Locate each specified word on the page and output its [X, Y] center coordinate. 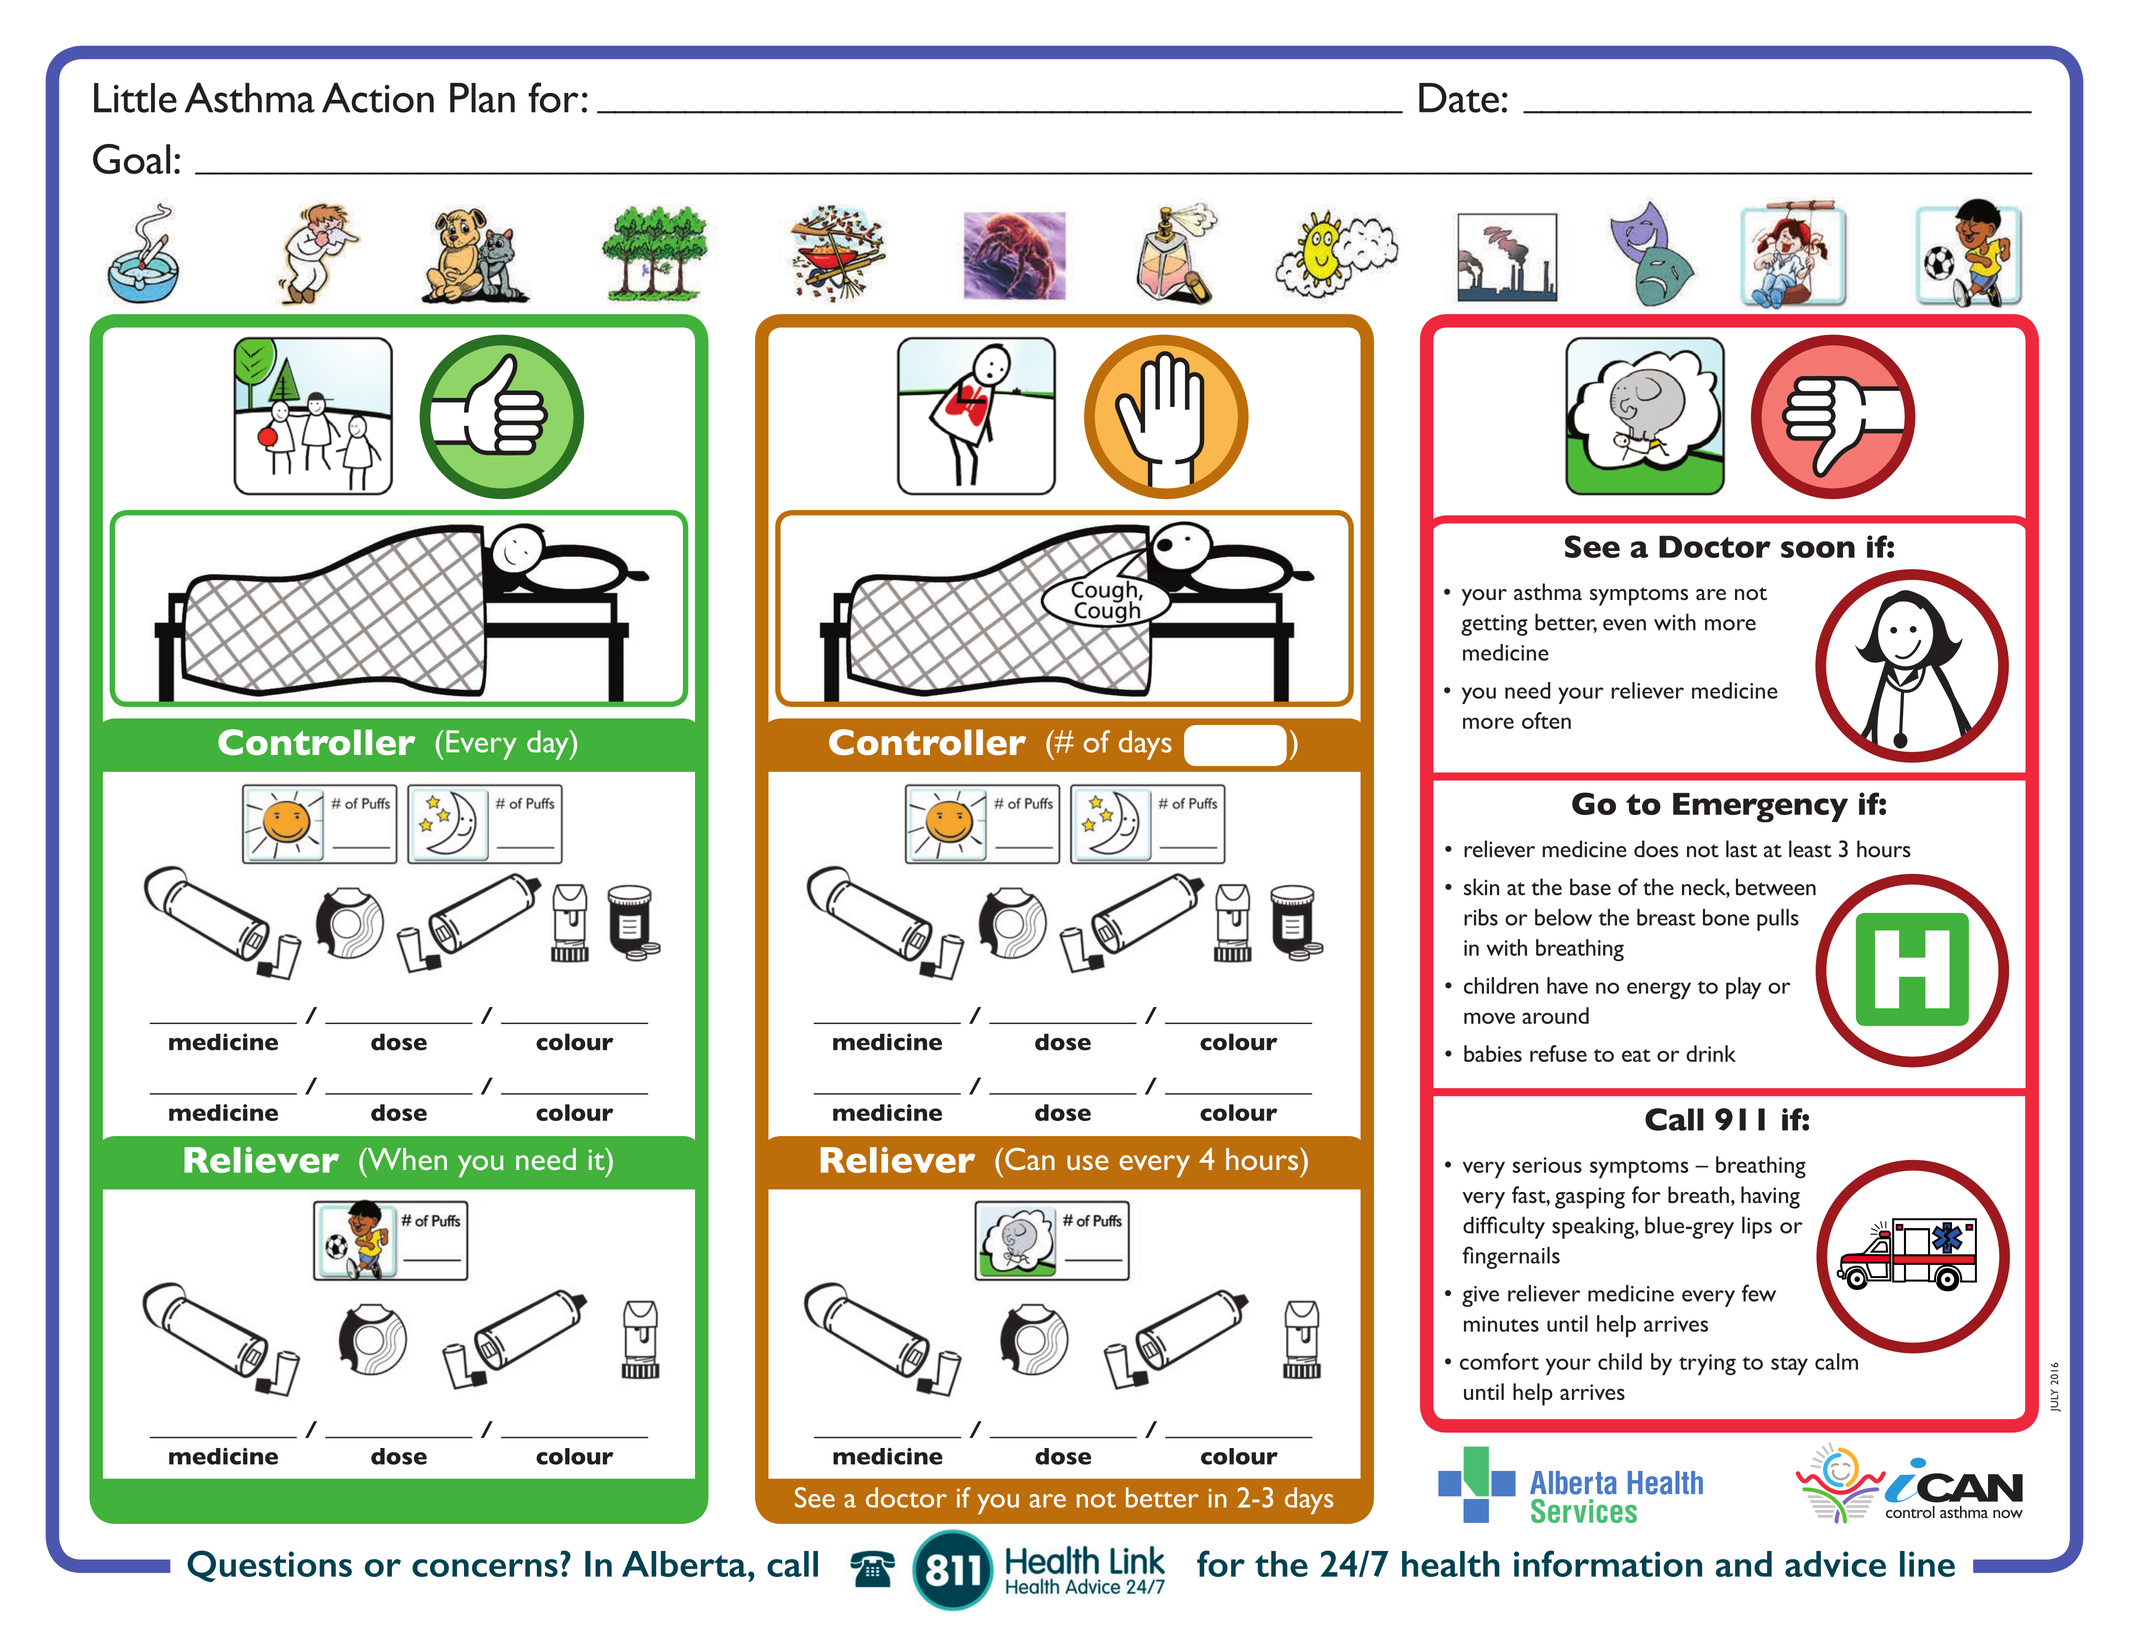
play [1743, 988]
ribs [1481, 917]
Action [378, 97]
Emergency [1760, 808]
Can [1030, 1159]
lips [1757, 1227]
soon [1818, 549]
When [406, 1158]
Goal [131, 159]
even [1624, 625]
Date [1459, 98]
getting [1494, 625]
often [1546, 720]
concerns [485, 1568]
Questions [269, 1566]
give [1480, 1296]
